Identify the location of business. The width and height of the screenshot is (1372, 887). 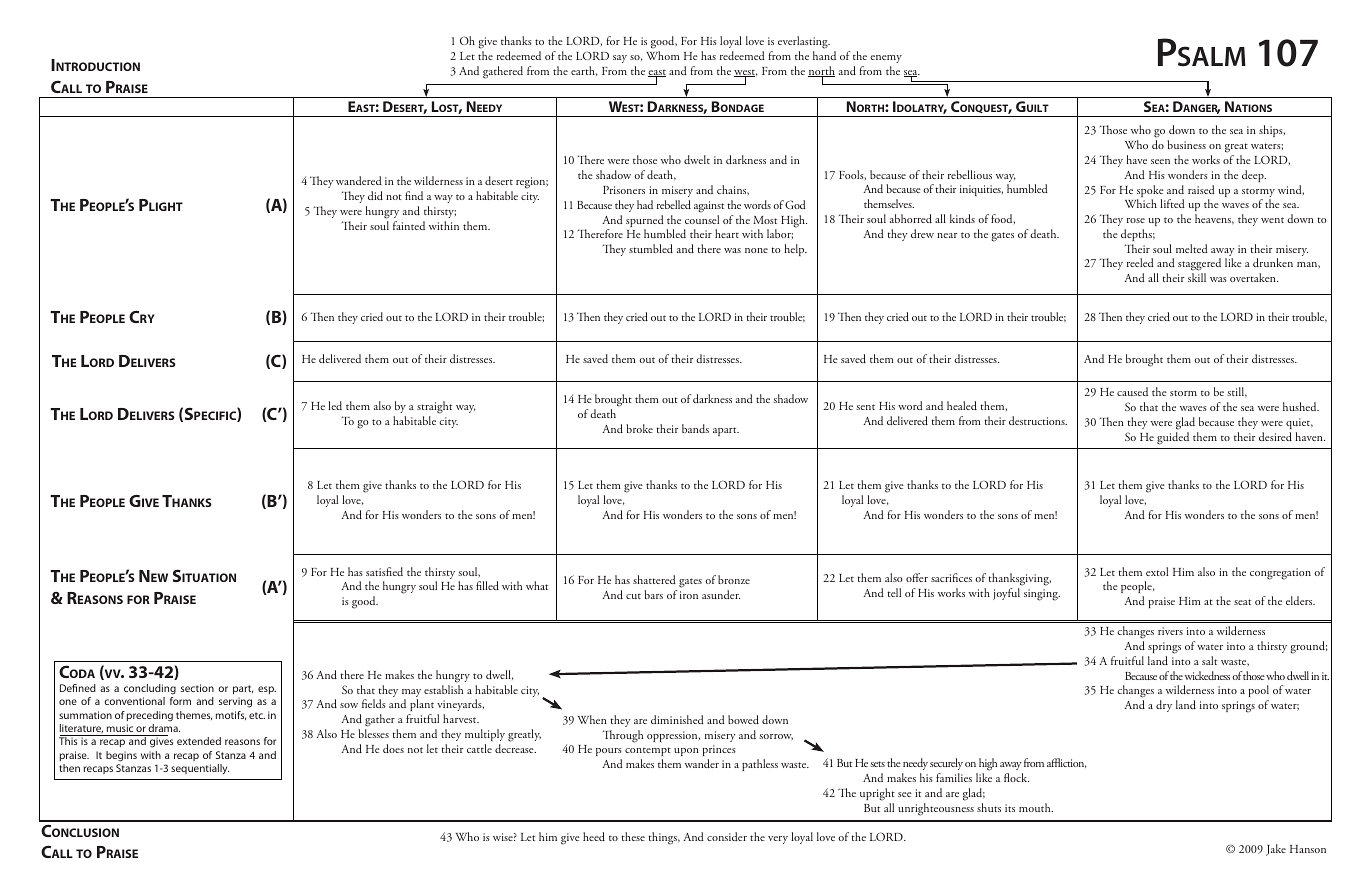
(1186, 144).
